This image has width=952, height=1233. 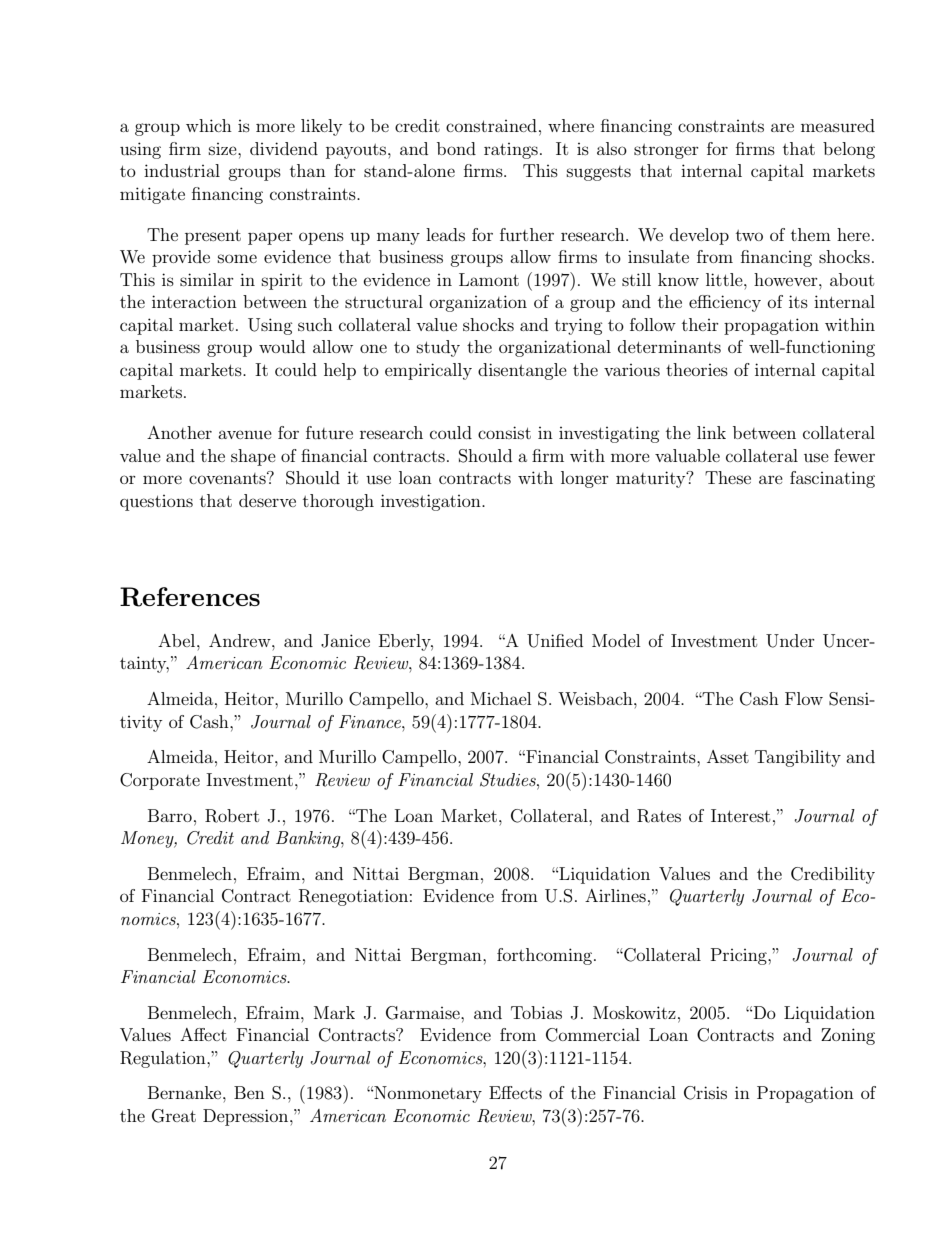 What do you see at coordinates (728, 477) in the image?
I see `These` at bounding box center [728, 477].
